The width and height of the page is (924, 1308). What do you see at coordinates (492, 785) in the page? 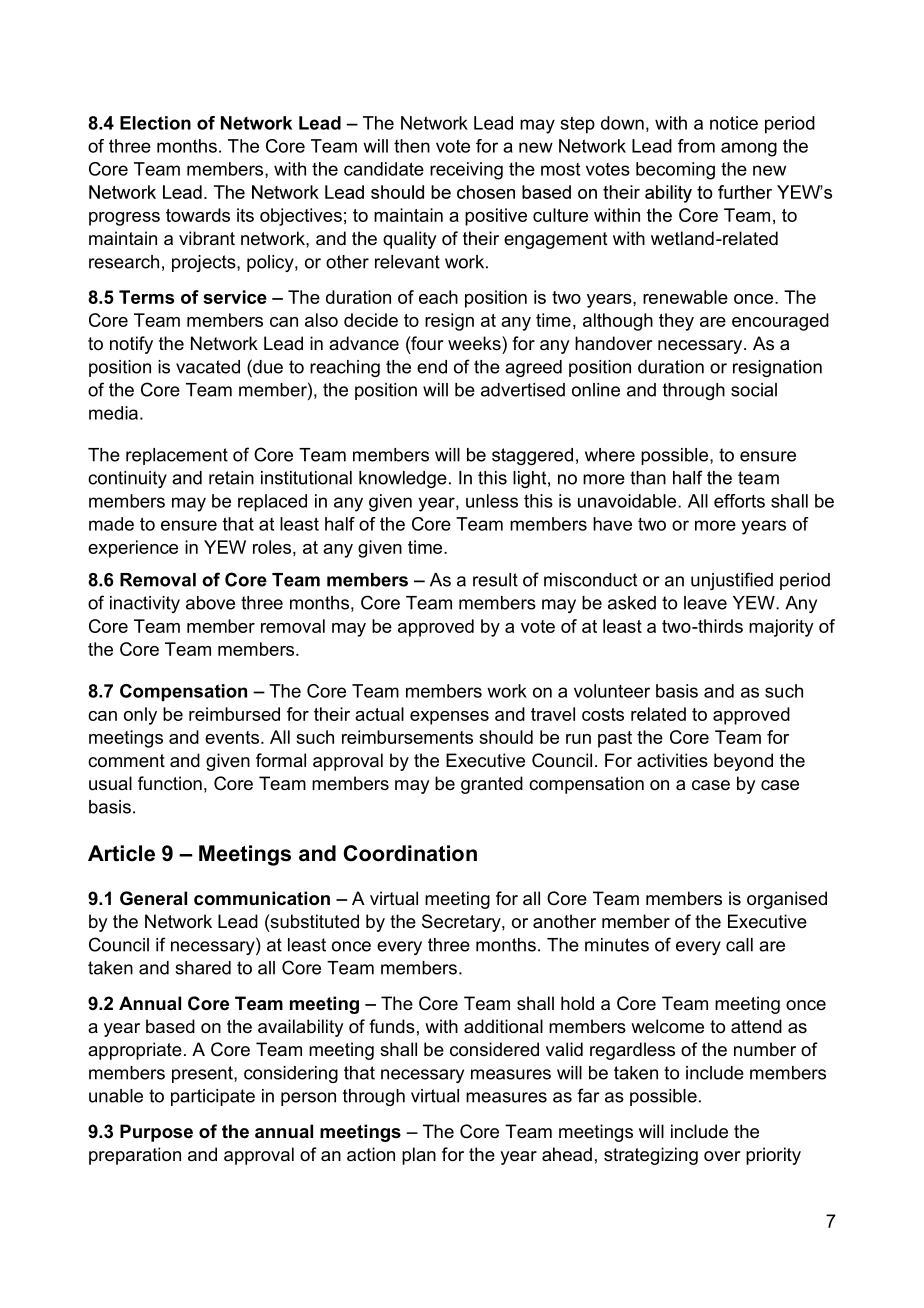
I see `granted` at bounding box center [492, 785].
